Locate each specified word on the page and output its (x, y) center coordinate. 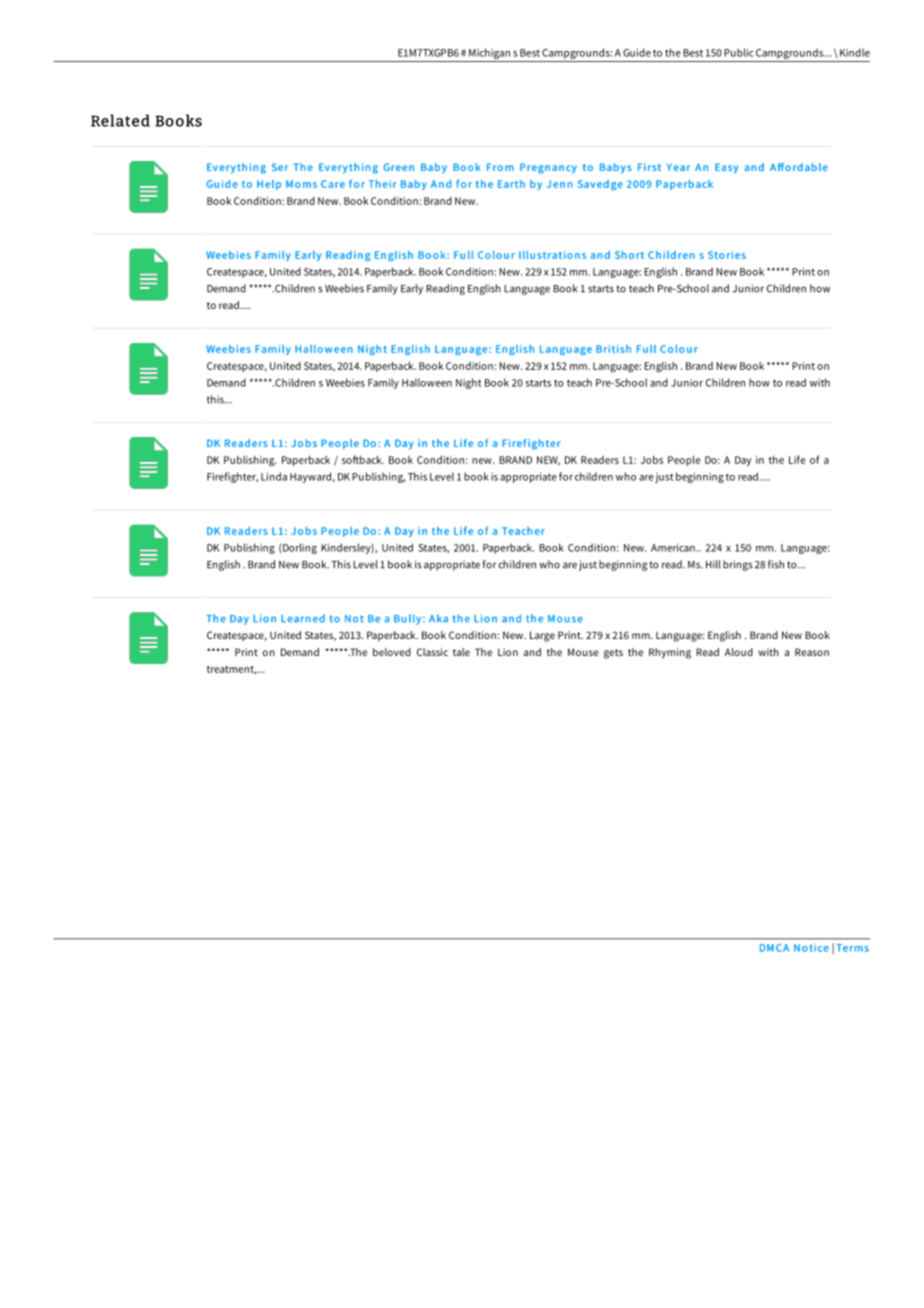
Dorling (299, 548)
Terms (852, 948)
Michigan (489, 53)
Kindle (855, 52)
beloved (392, 652)
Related (120, 120)
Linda (274, 476)
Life (797, 459)
